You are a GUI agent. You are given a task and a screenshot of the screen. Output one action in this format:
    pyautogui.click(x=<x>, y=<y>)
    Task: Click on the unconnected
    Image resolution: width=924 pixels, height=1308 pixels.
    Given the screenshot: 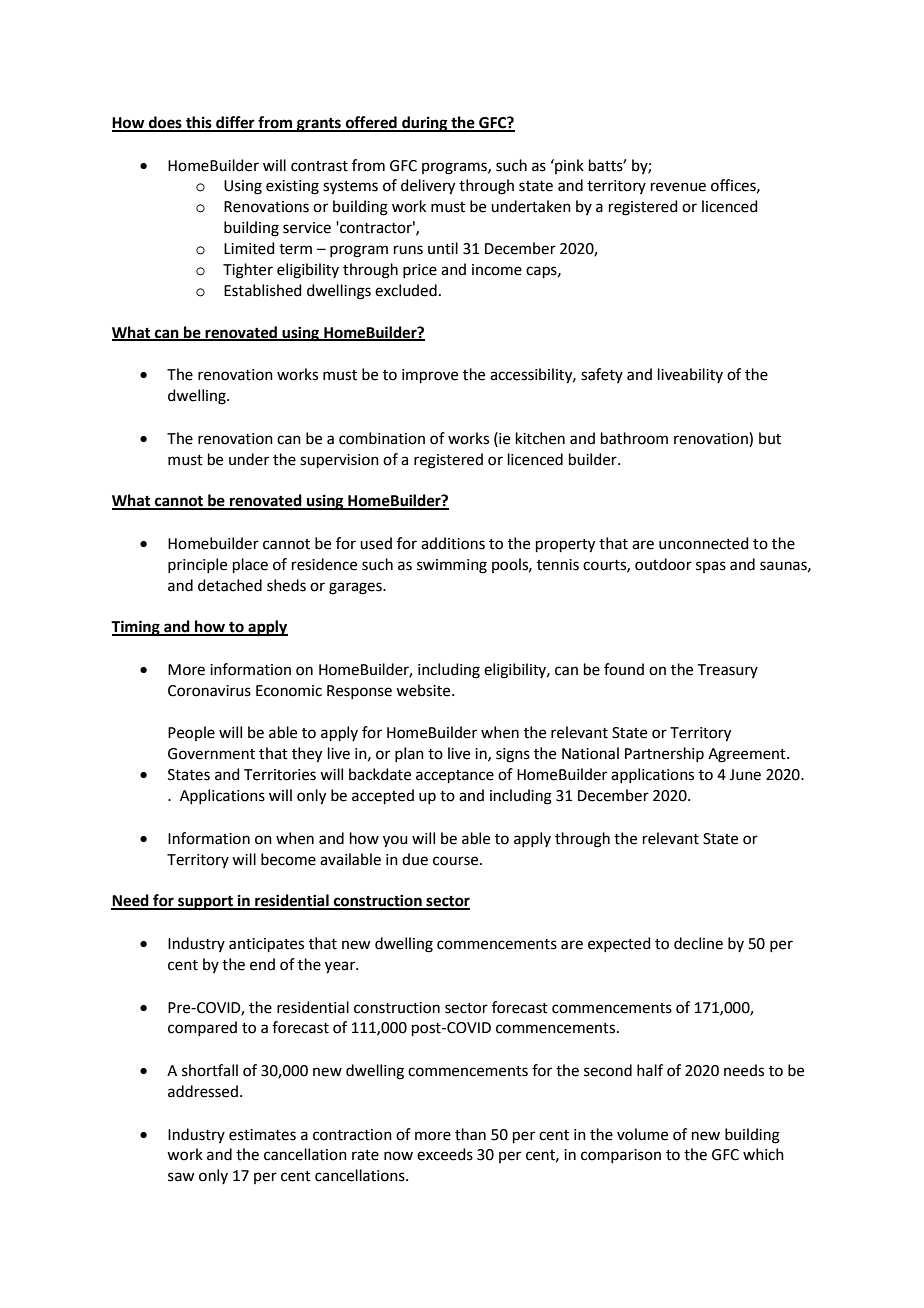 What is the action you would take?
    pyautogui.click(x=704, y=543)
